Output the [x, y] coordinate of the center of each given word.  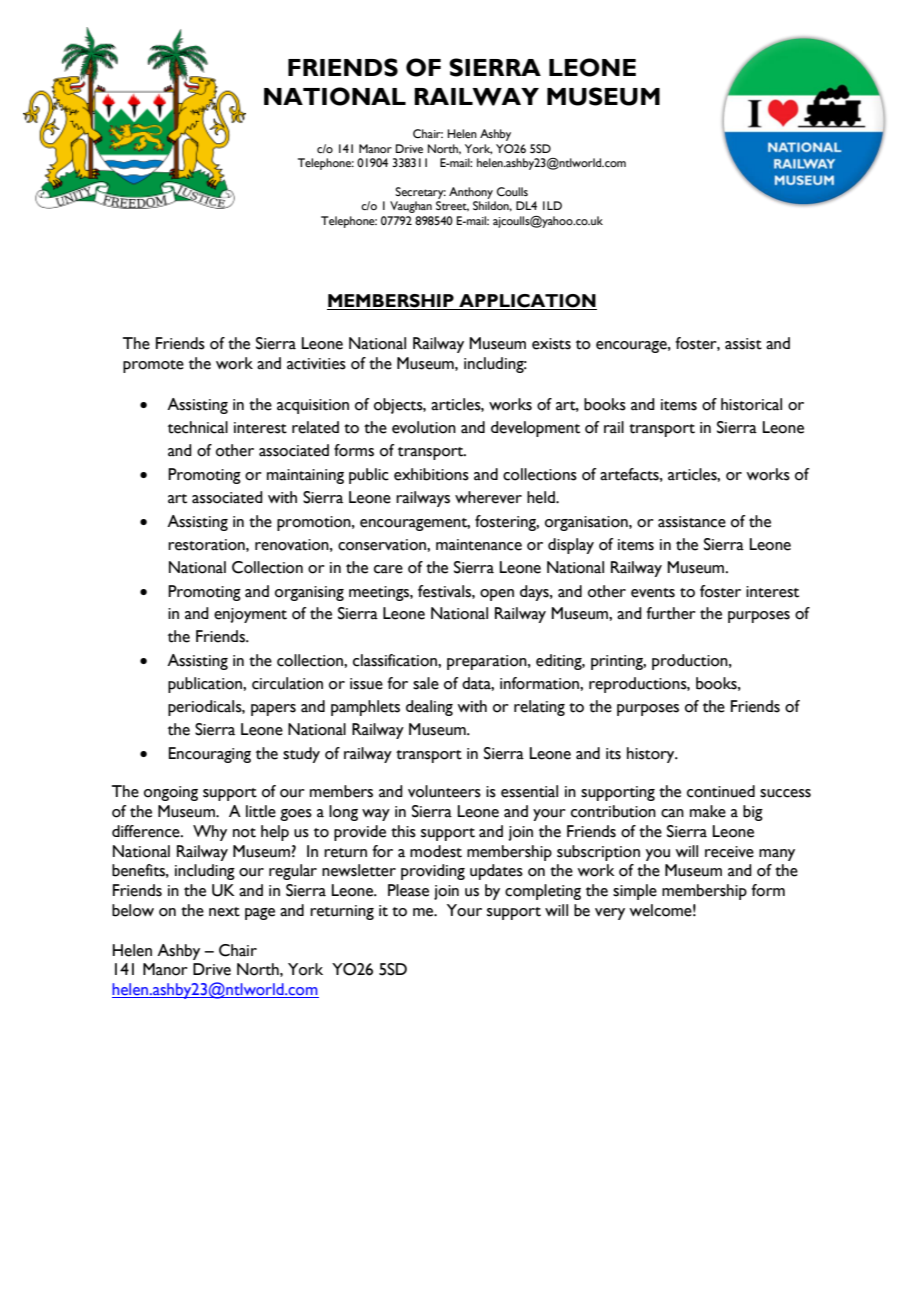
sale [426, 683]
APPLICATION [527, 302]
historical [751, 404]
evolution [424, 427]
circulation [287, 683]
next [224, 912]
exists [551, 344]
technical [198, 427]
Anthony [471, 193]
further [671, 613]
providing [433, 872]
